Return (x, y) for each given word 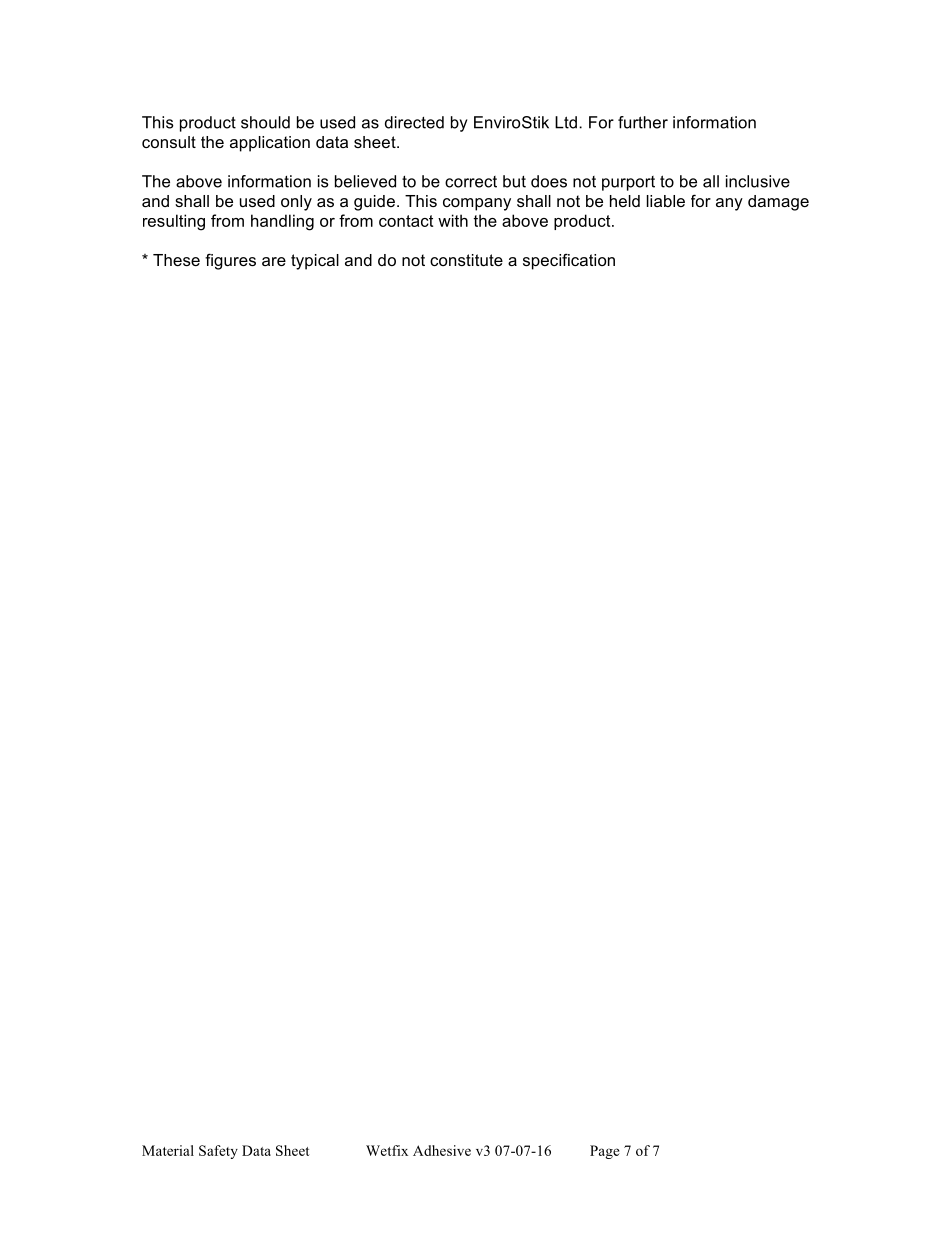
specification (569, 261)
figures (230, 261)
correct (471, 182)
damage (778, 203)
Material (168, 1150)
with (453, 220)
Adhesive (442, 1150)
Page (605, 1152)
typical (315, 262)
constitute (466, 260)
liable (666, 201)
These (176, 260)
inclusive (758, 181)
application (270, 144)
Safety (218, 1152)
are (274, 261)
